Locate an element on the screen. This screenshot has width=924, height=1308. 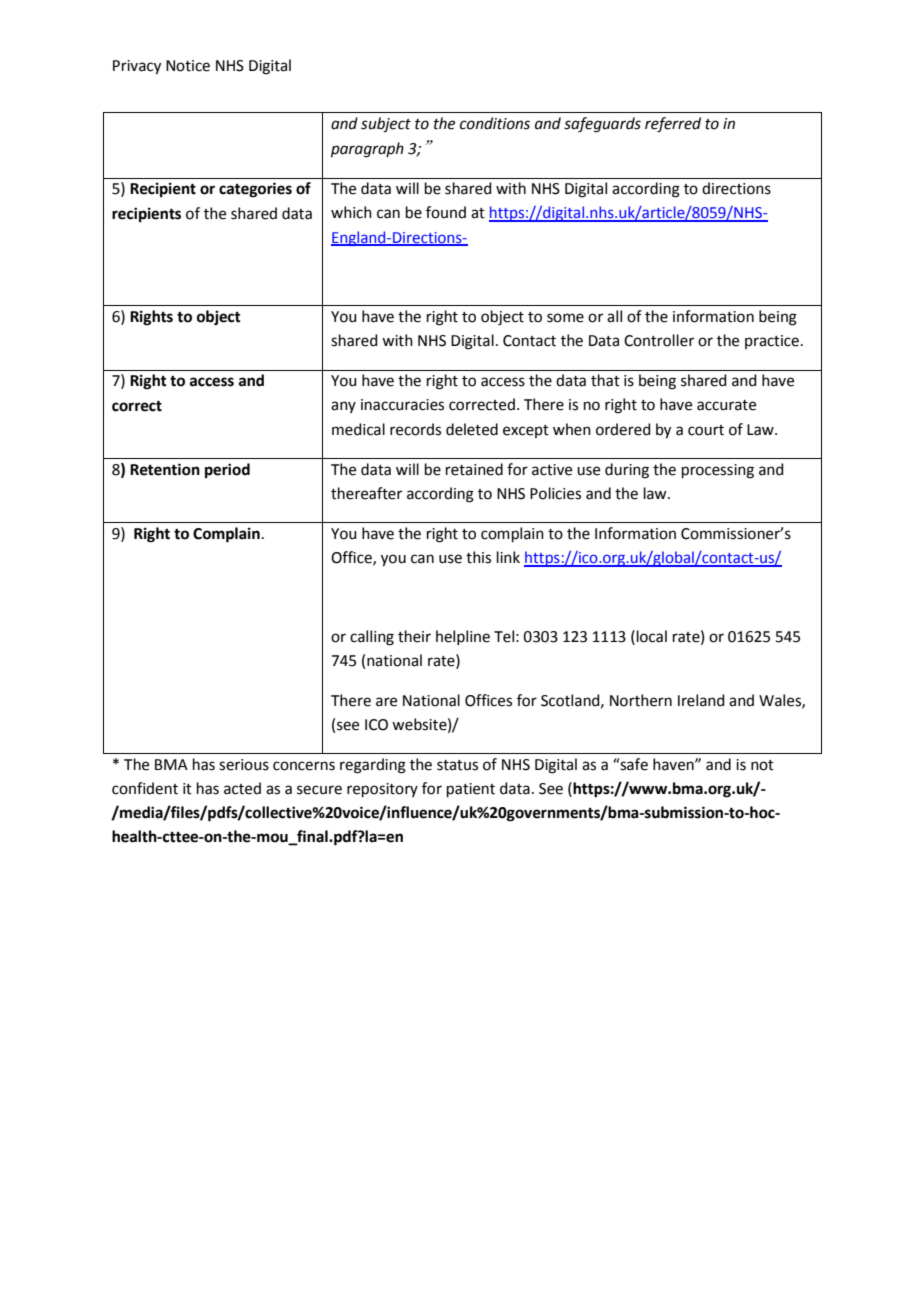
retained is located at coordinates (474, 469).
